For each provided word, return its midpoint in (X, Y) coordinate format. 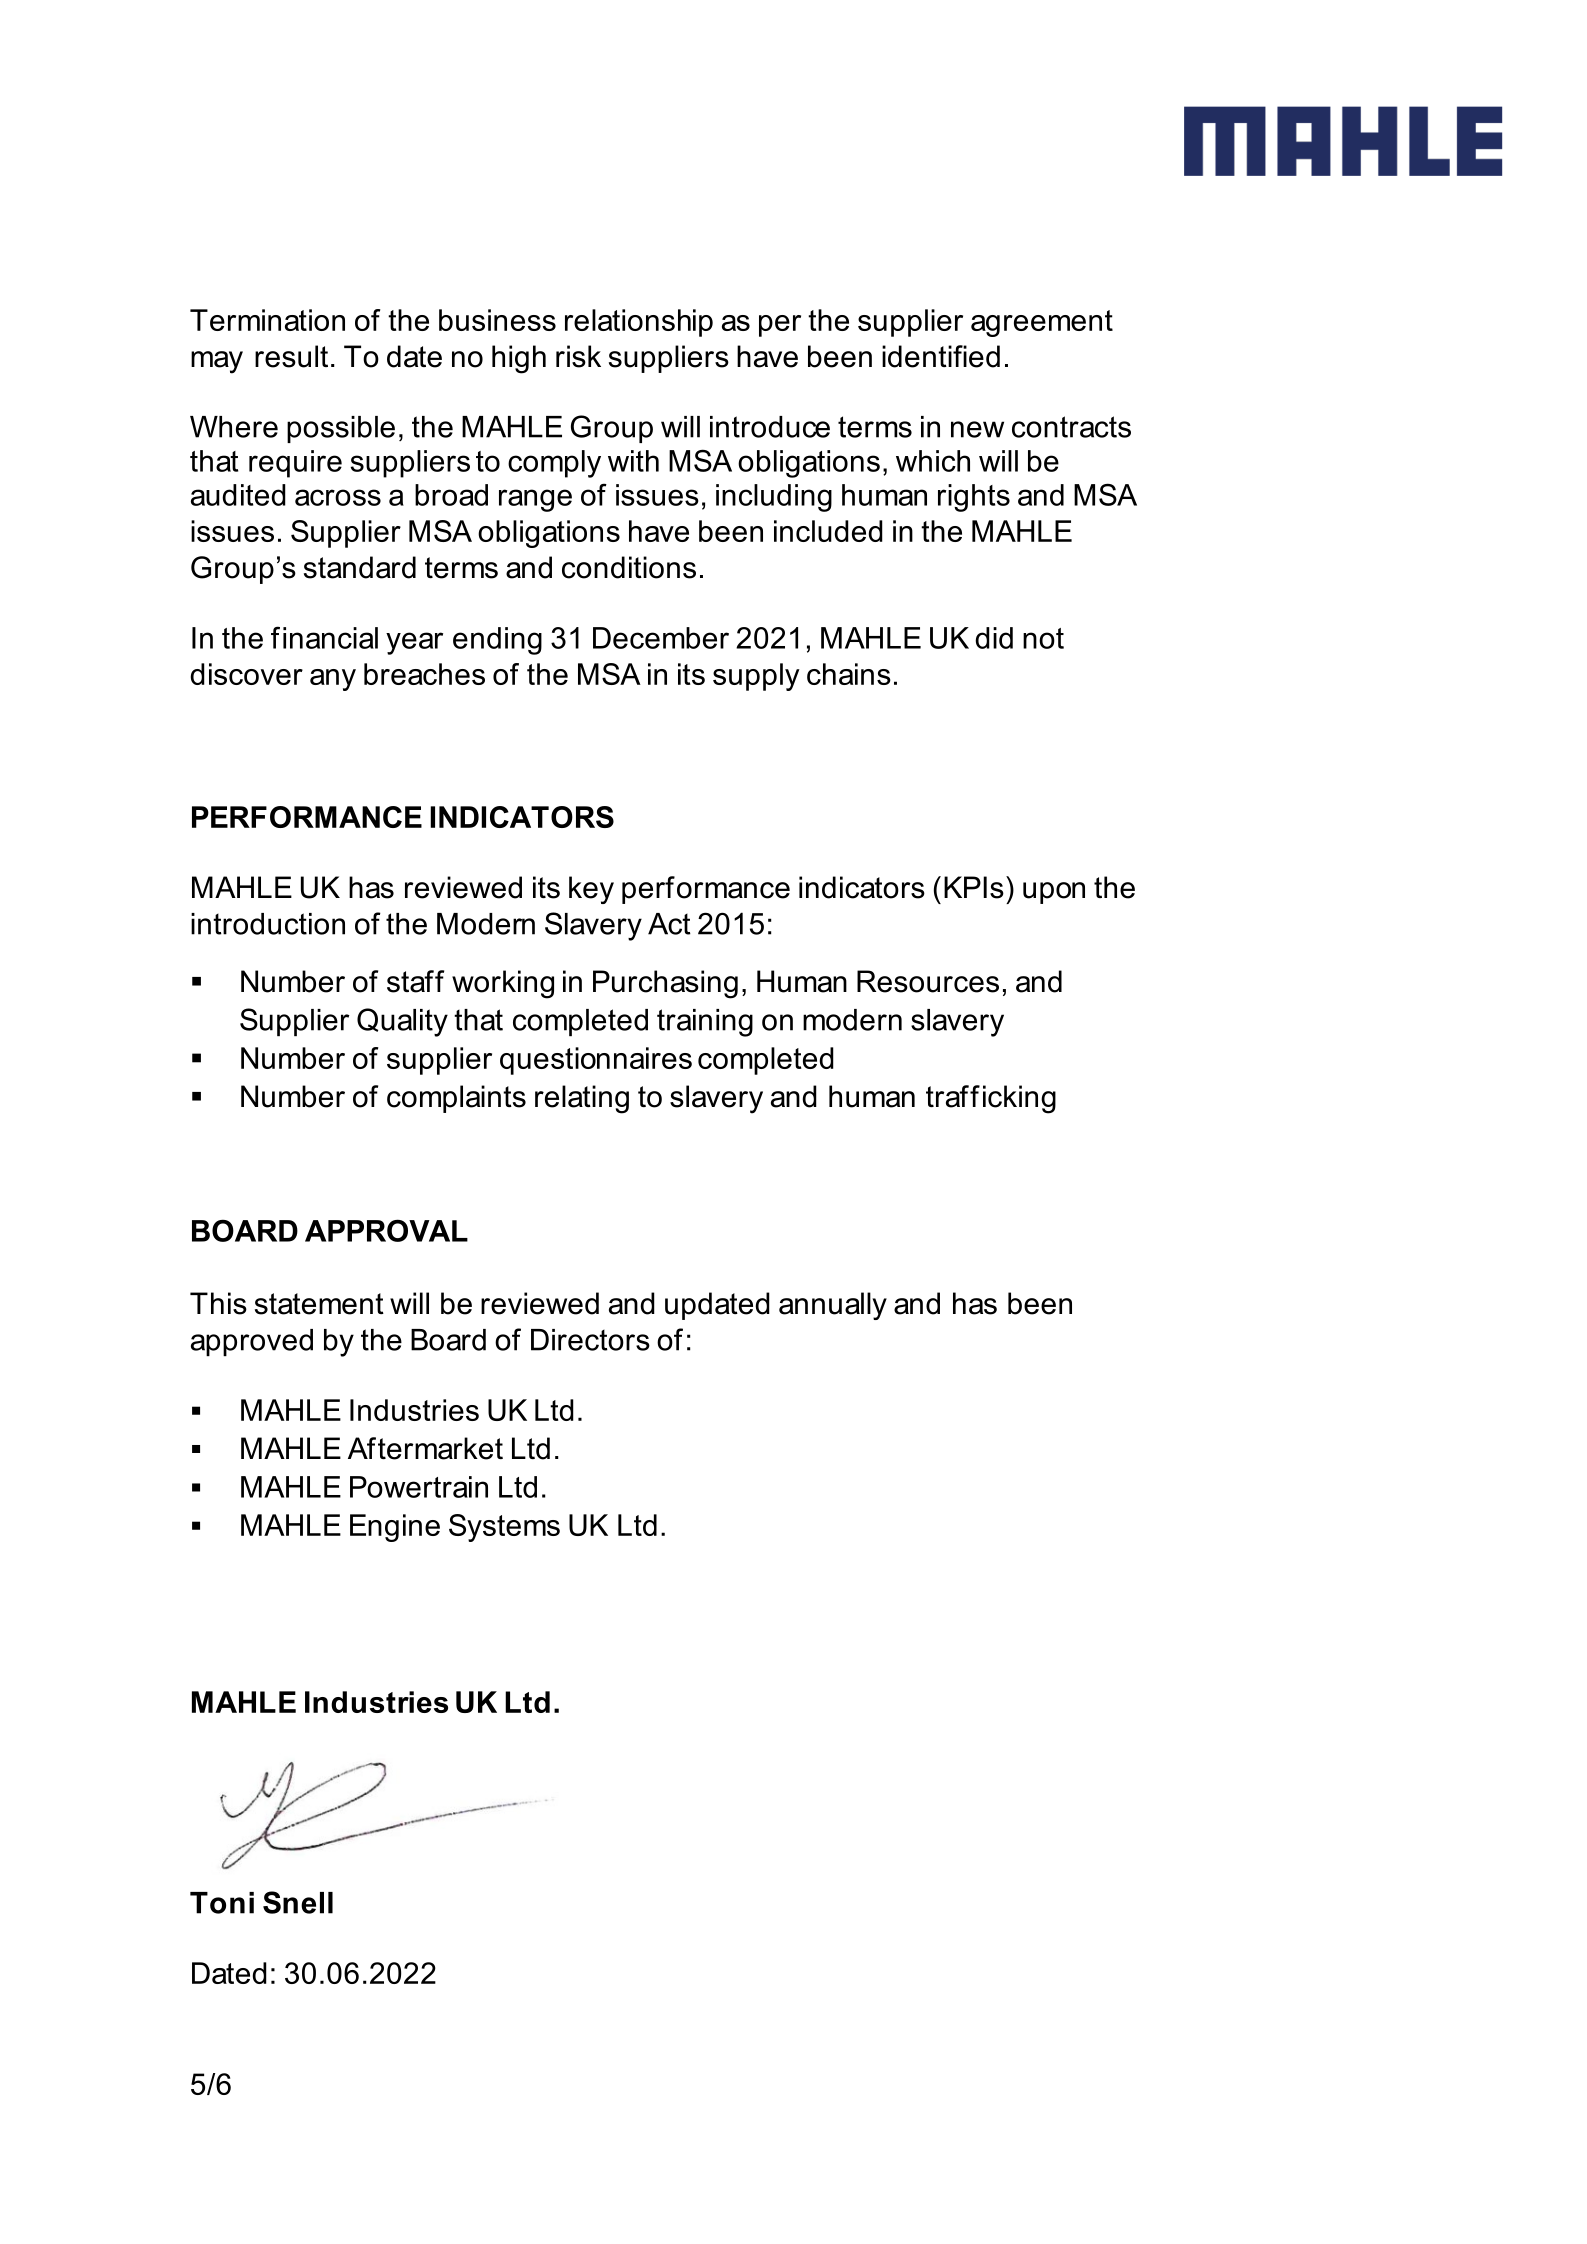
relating (582, 1099)
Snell (298, 1902)
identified (941, 356)
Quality (402, 1022)
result (291, 356)
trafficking (991, 1099)
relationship (639, 323)
